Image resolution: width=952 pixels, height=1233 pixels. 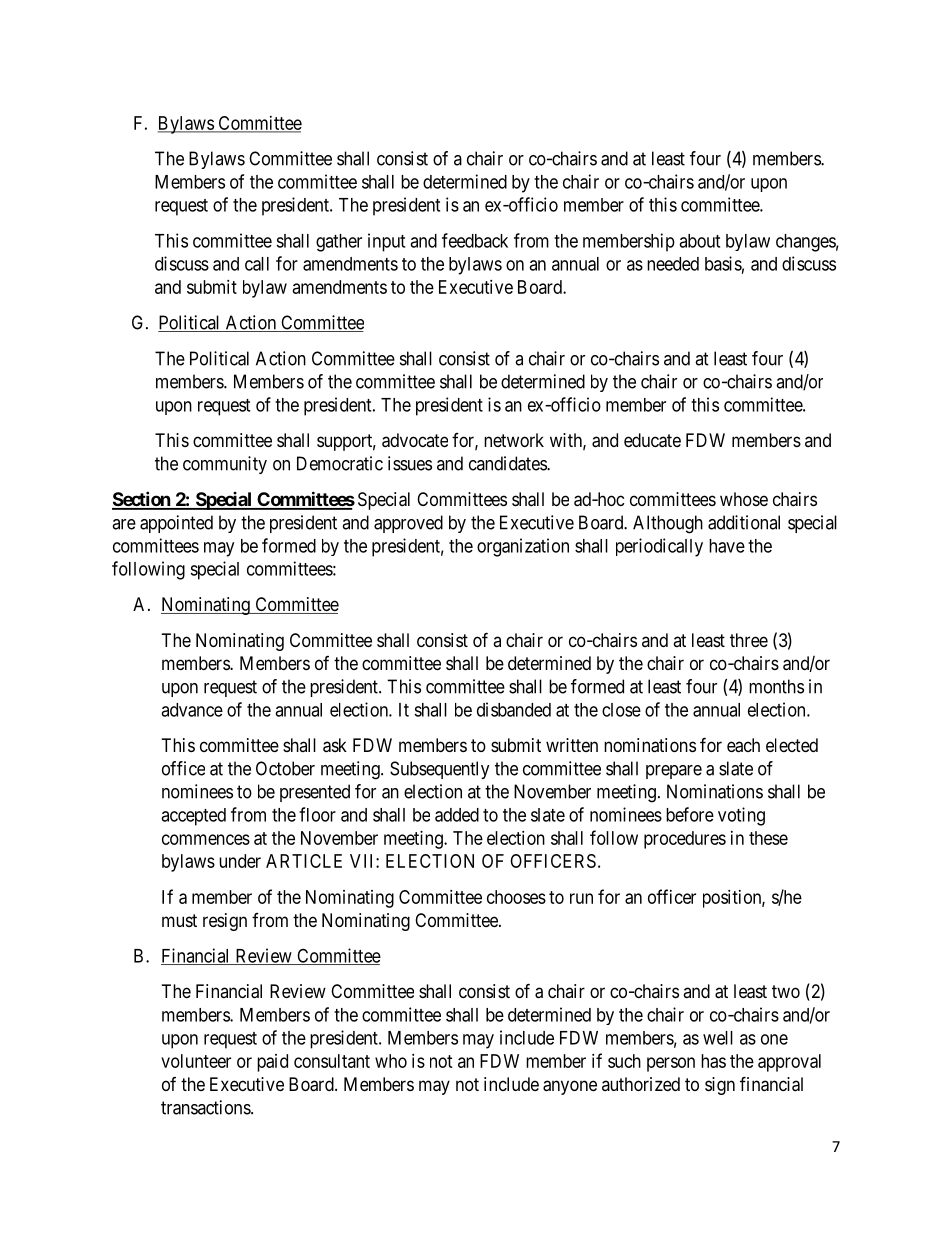 I want to click on accepted, so click(x=193, y=817).
